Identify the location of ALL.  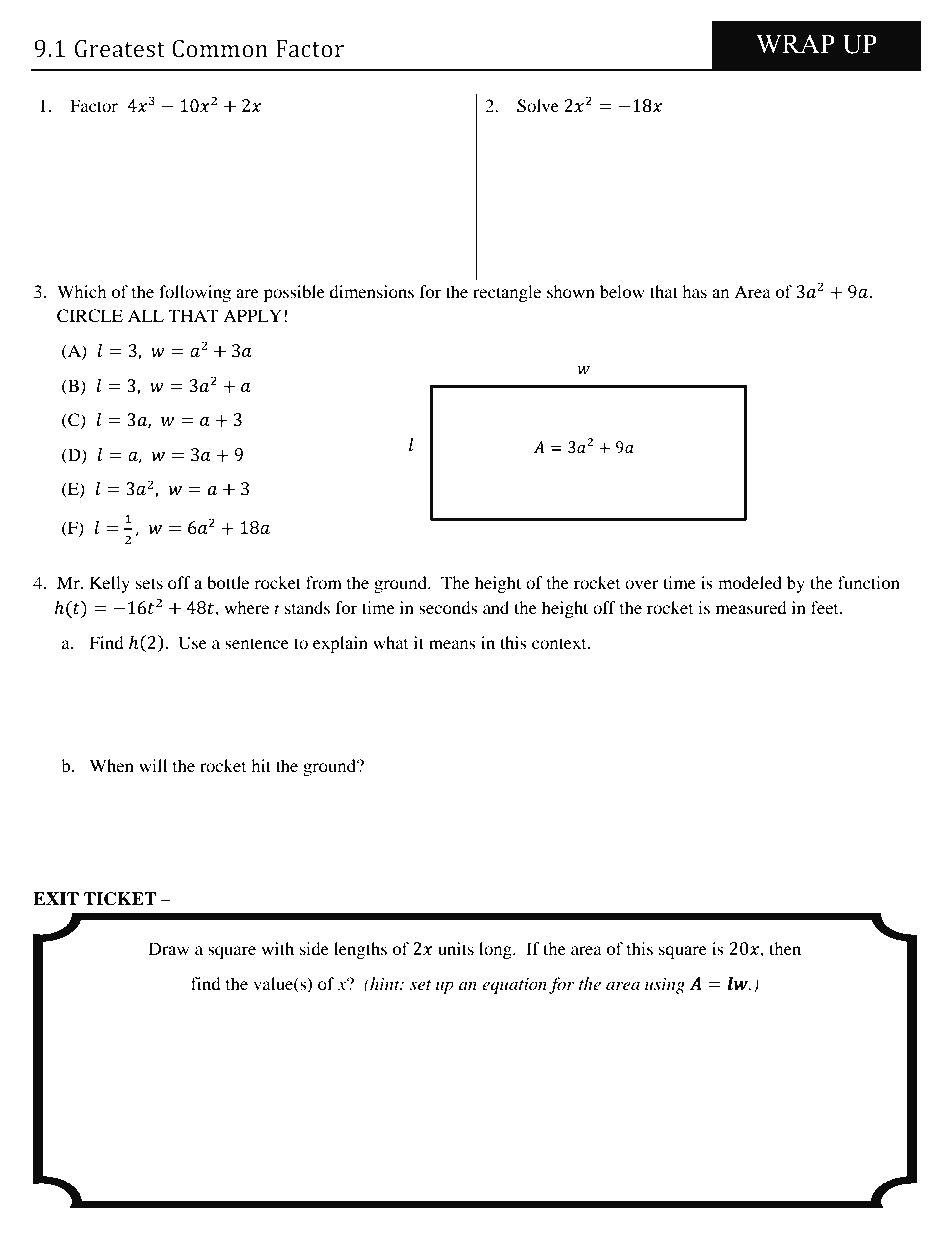
(146, 315).
